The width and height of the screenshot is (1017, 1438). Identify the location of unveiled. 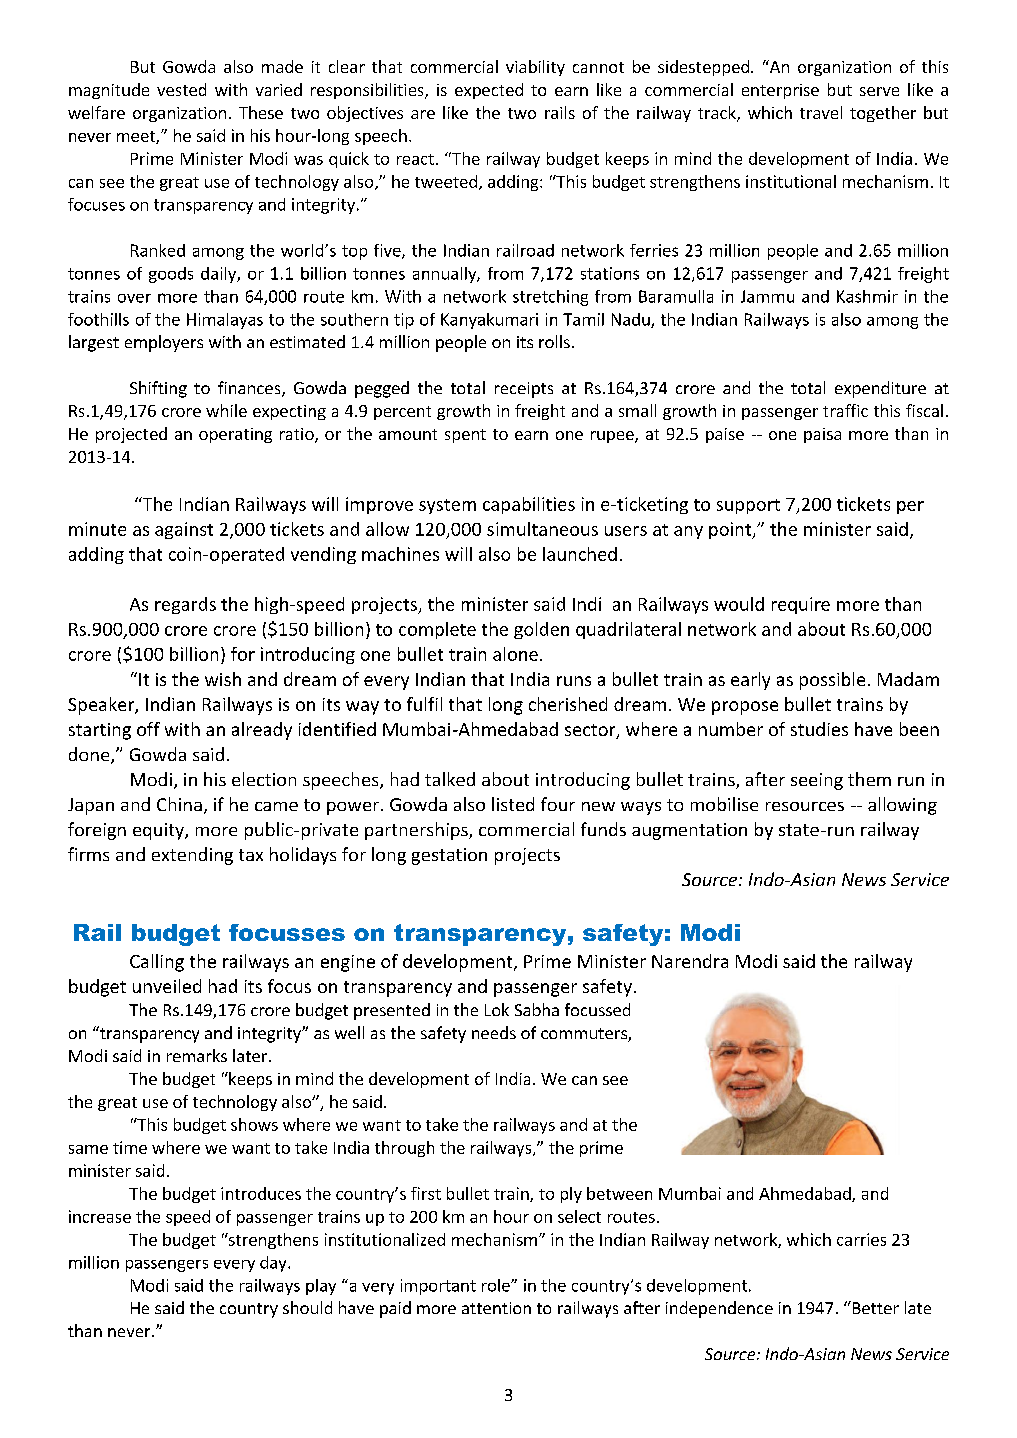
(167, 986).
